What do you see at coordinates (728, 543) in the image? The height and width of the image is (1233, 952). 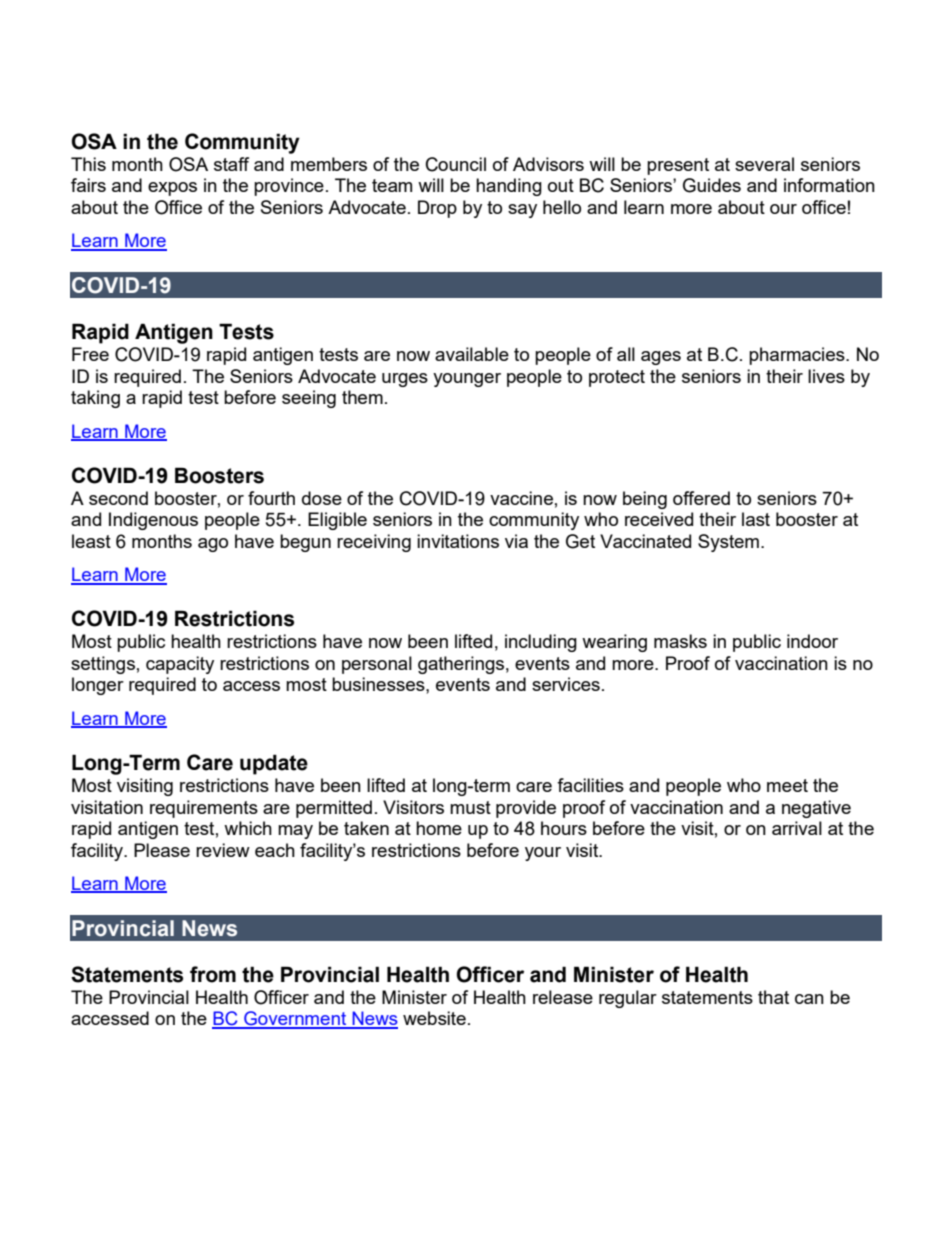 I see `System` at bounding box center [728, 543].
